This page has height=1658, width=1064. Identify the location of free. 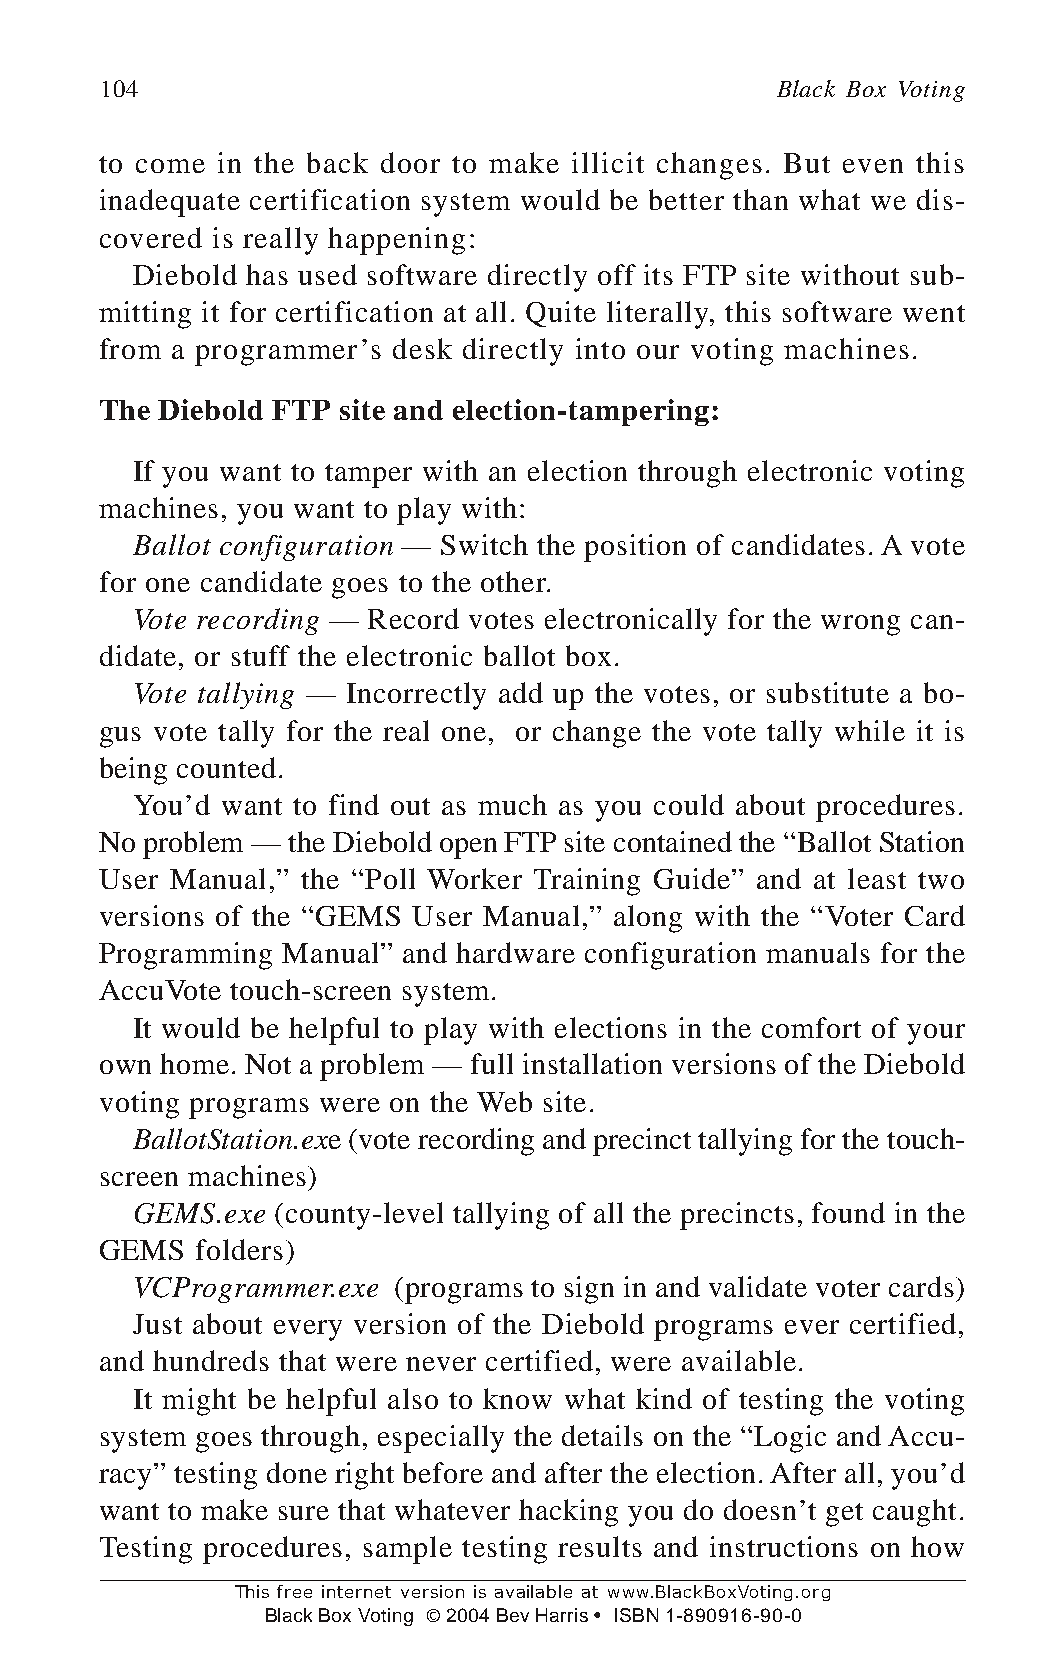
(294, 1591).
